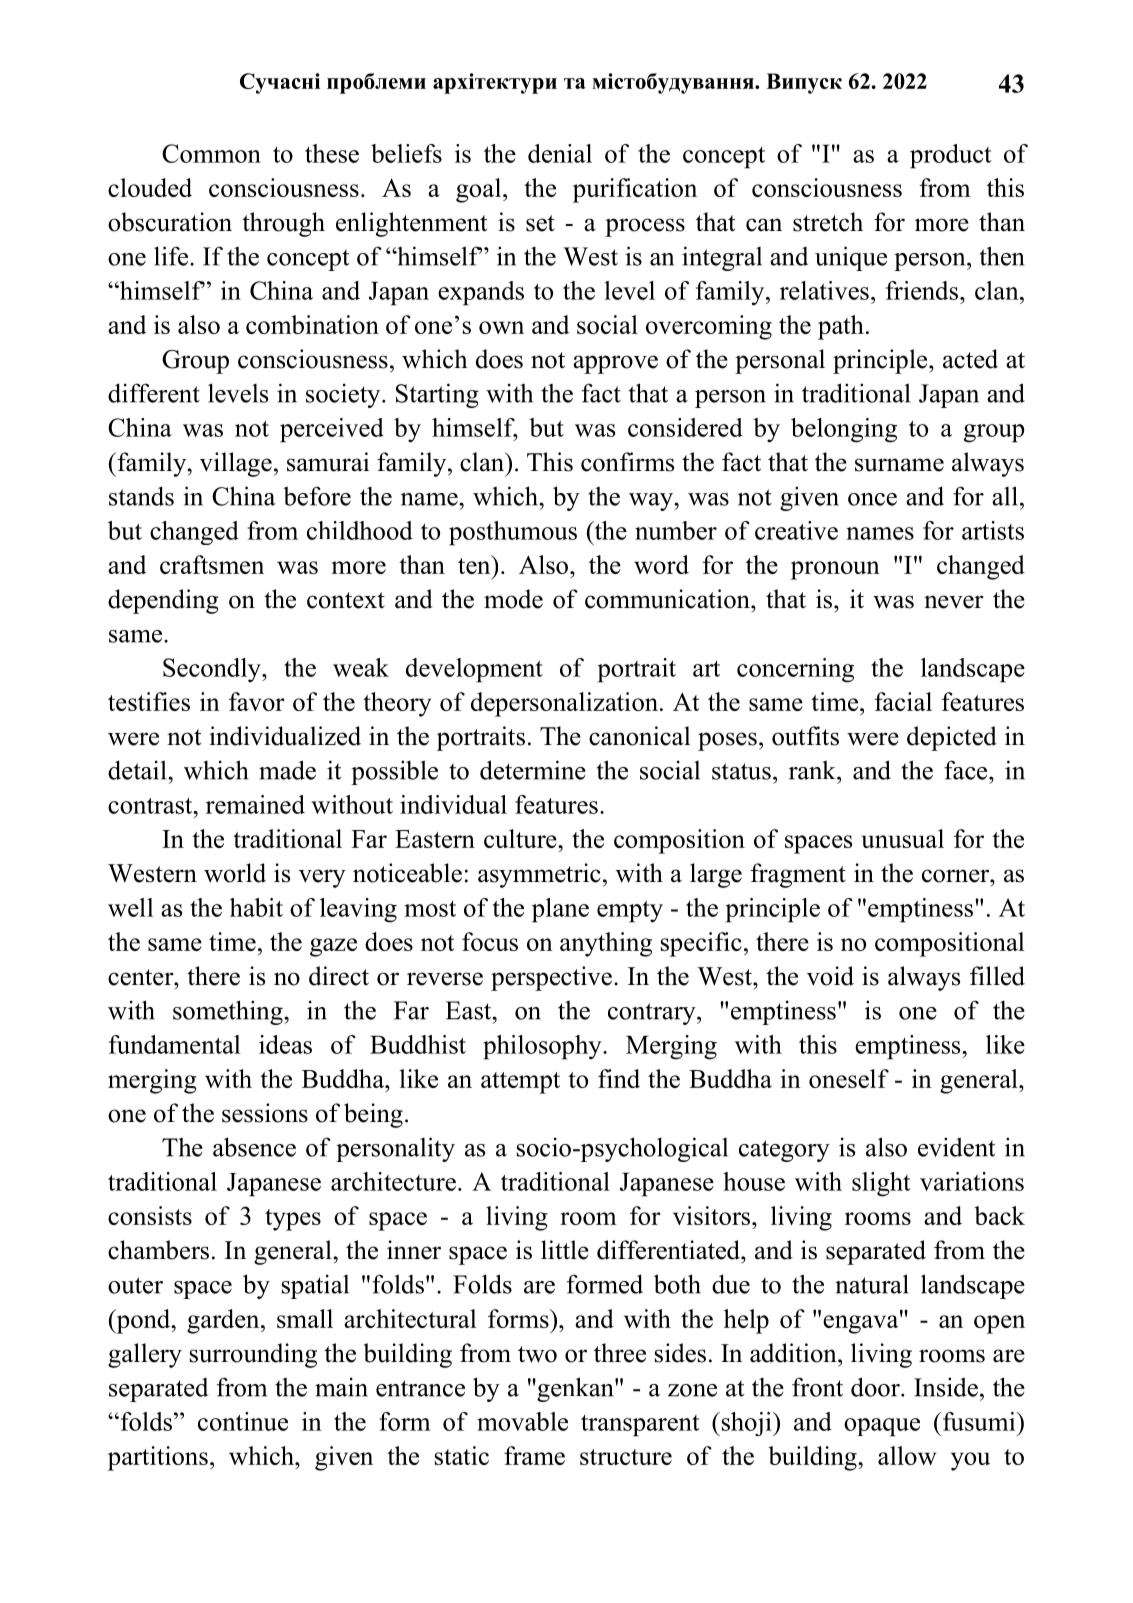  I want to click on product, so click(951, 156).
